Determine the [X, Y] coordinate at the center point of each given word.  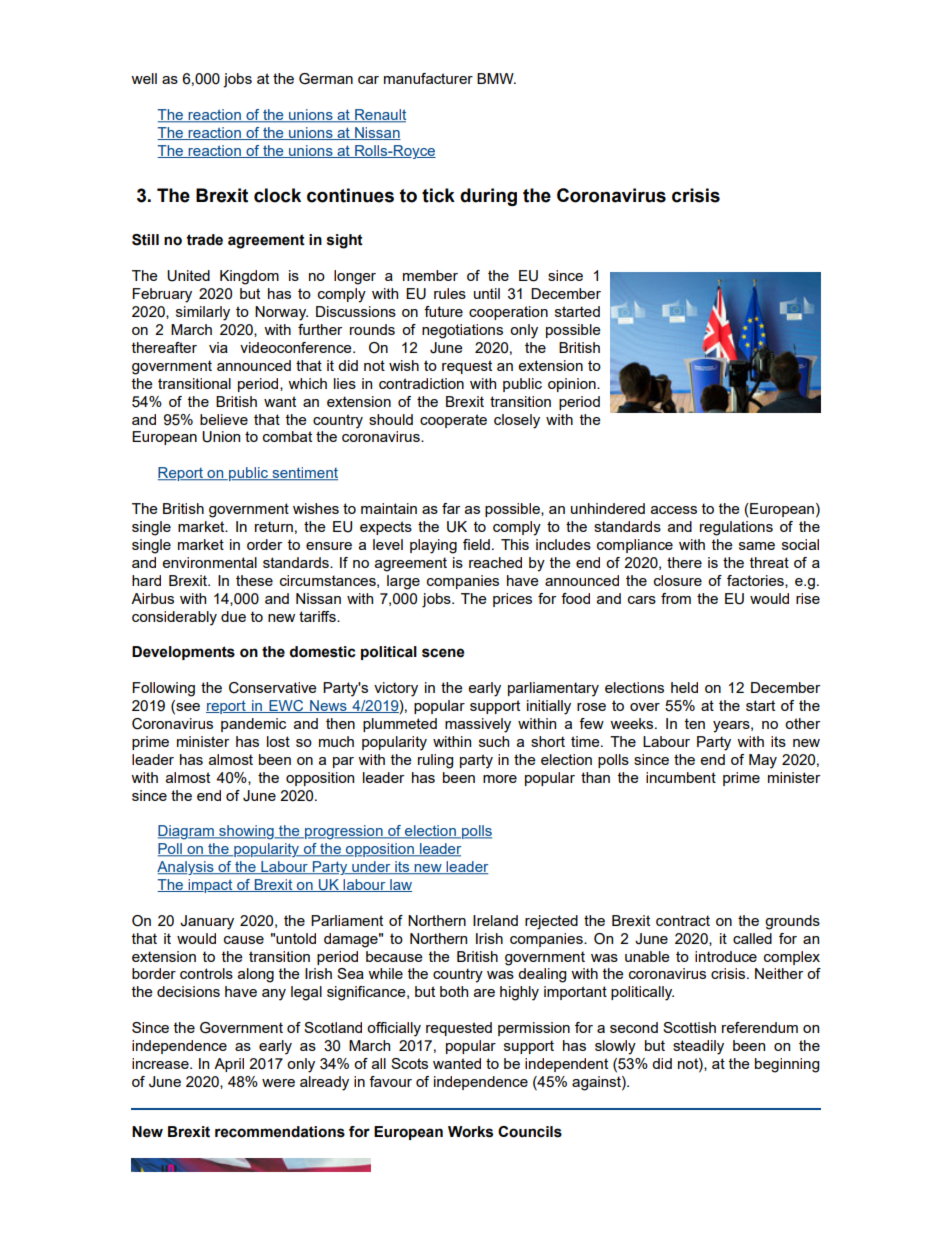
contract [683, 920]
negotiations [462, 331]
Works [470, 1132]
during [488, 197]
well [144, 78]
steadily [698, 1047]
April [229, 1065]
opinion [573, 385]
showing [246, 832]
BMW [496, 78]
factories [756, 581]
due [233, 616]
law [400, 885]
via [218, 347]
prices [512, 600]
